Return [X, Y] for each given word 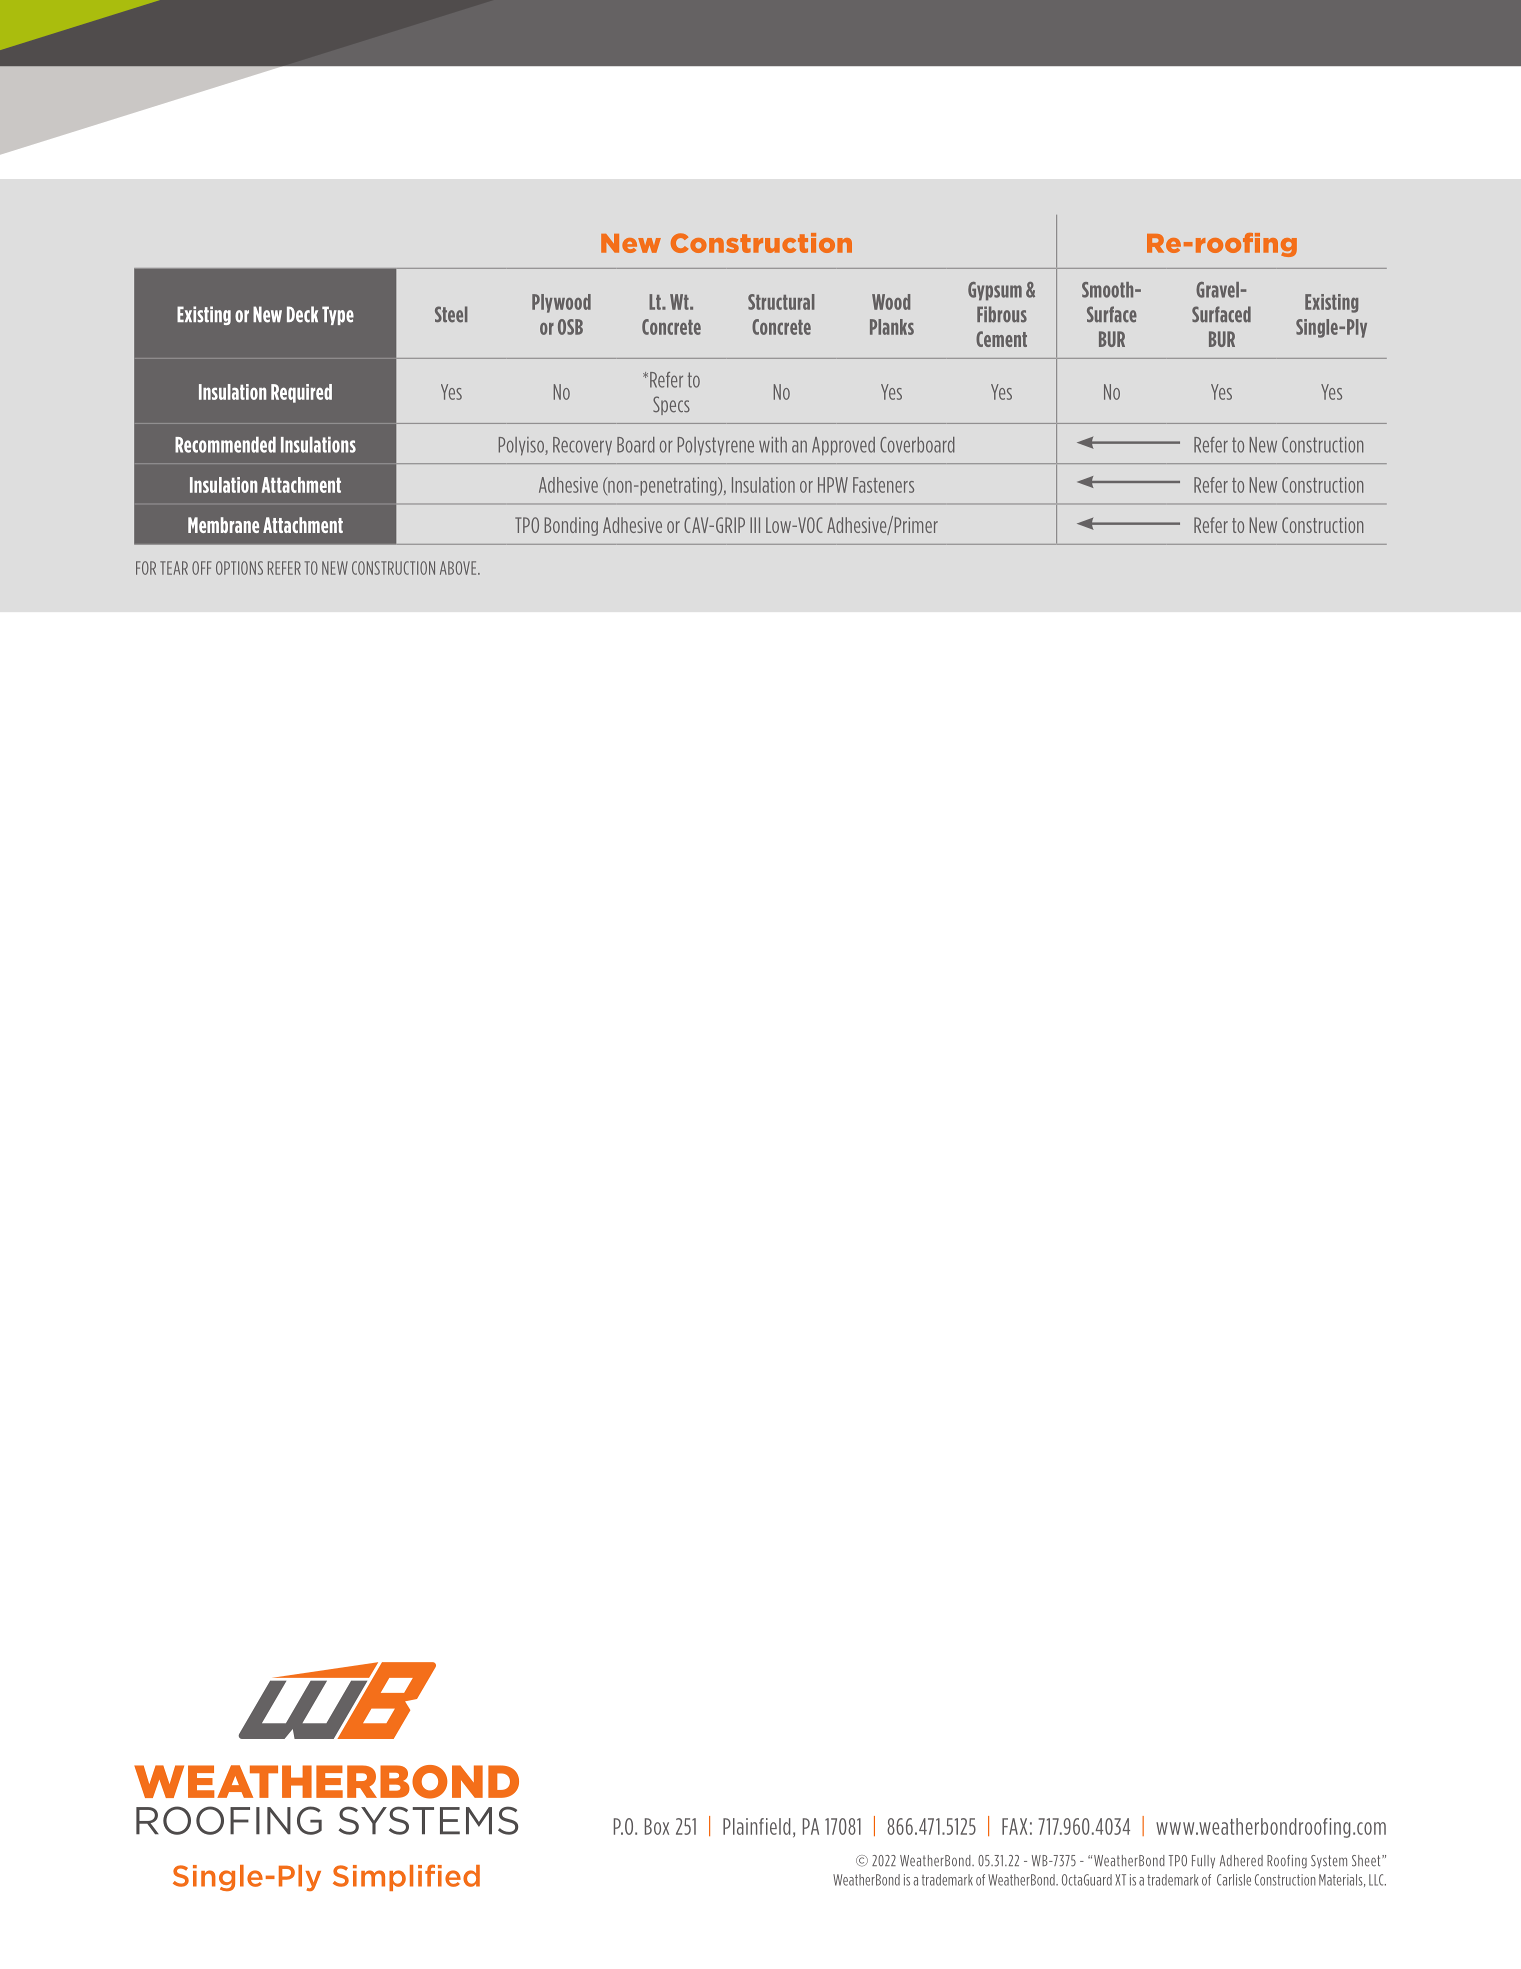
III [755, 525]
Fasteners [883, 485]
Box [657, 1826]
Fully [1203, 1861]
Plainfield [757, 1826]
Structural [781, 302]
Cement [1001, 339]
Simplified [406, 1877]
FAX [1014, 1826]
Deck [302, 314]
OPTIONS [239, 568]
